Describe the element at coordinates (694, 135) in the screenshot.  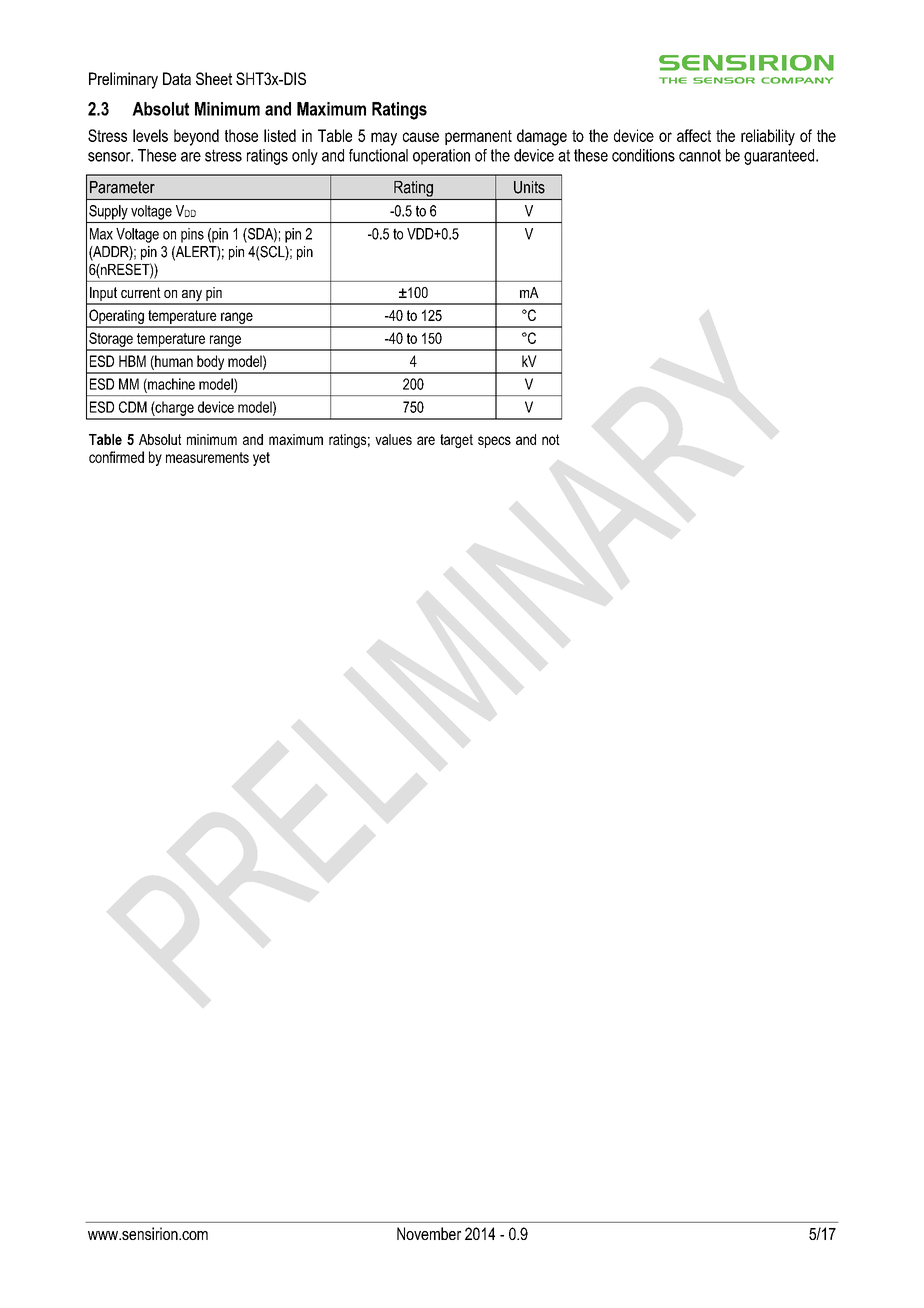
I see `affect` at that location.
